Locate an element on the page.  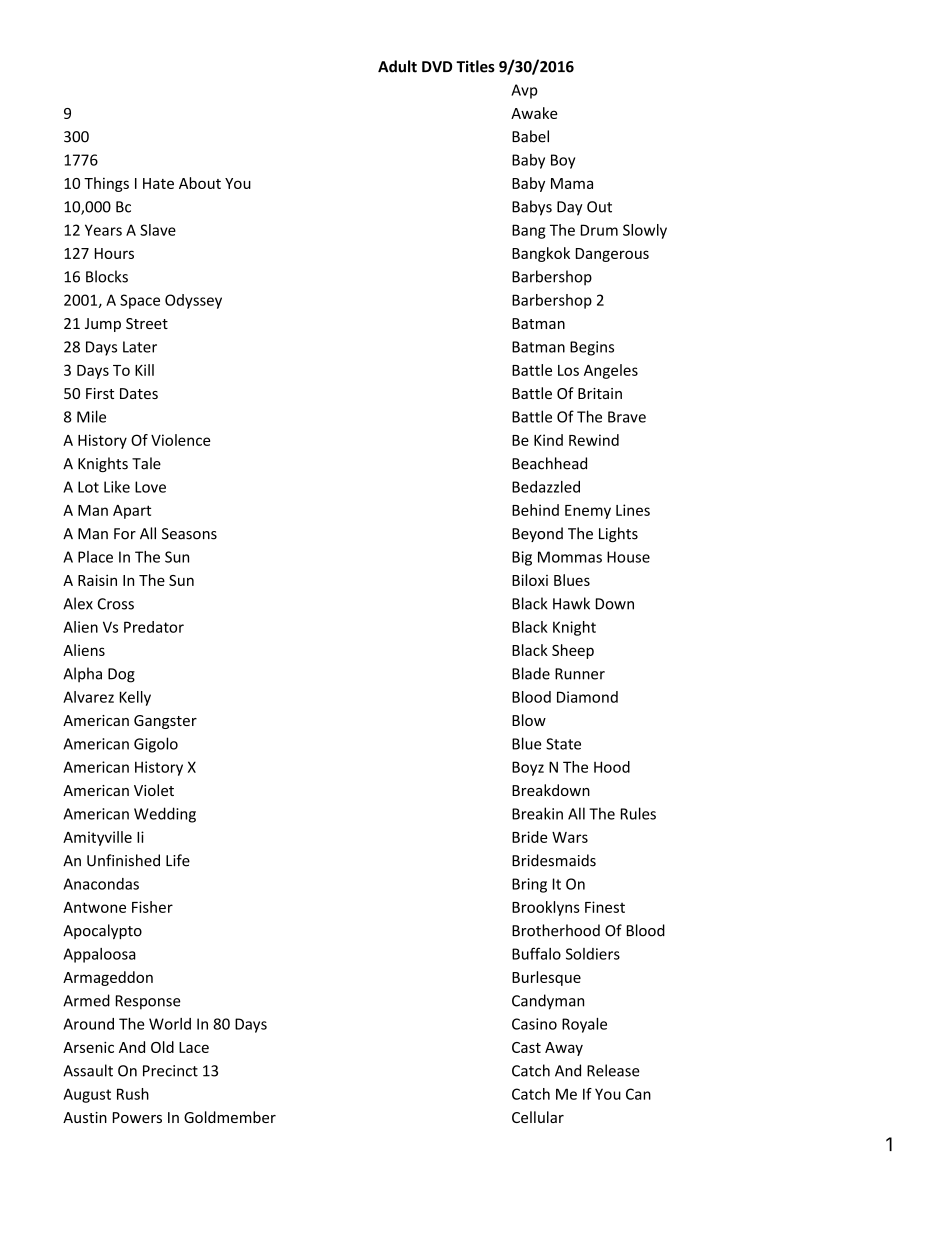
Boyz is located at coordinates (528, 768).
